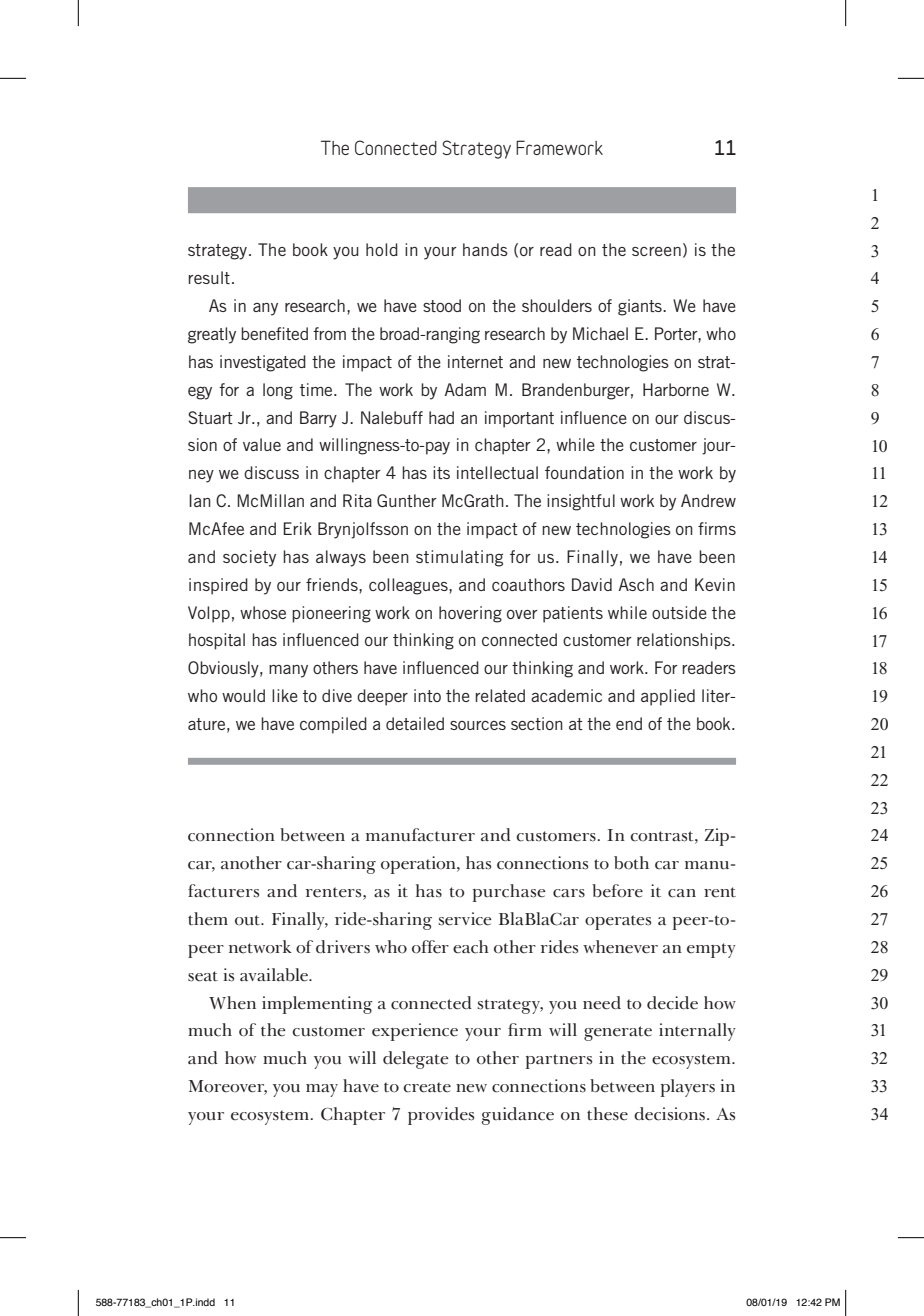 This image has height=1316, width=924. I want to click on result, so click(209, 277).
